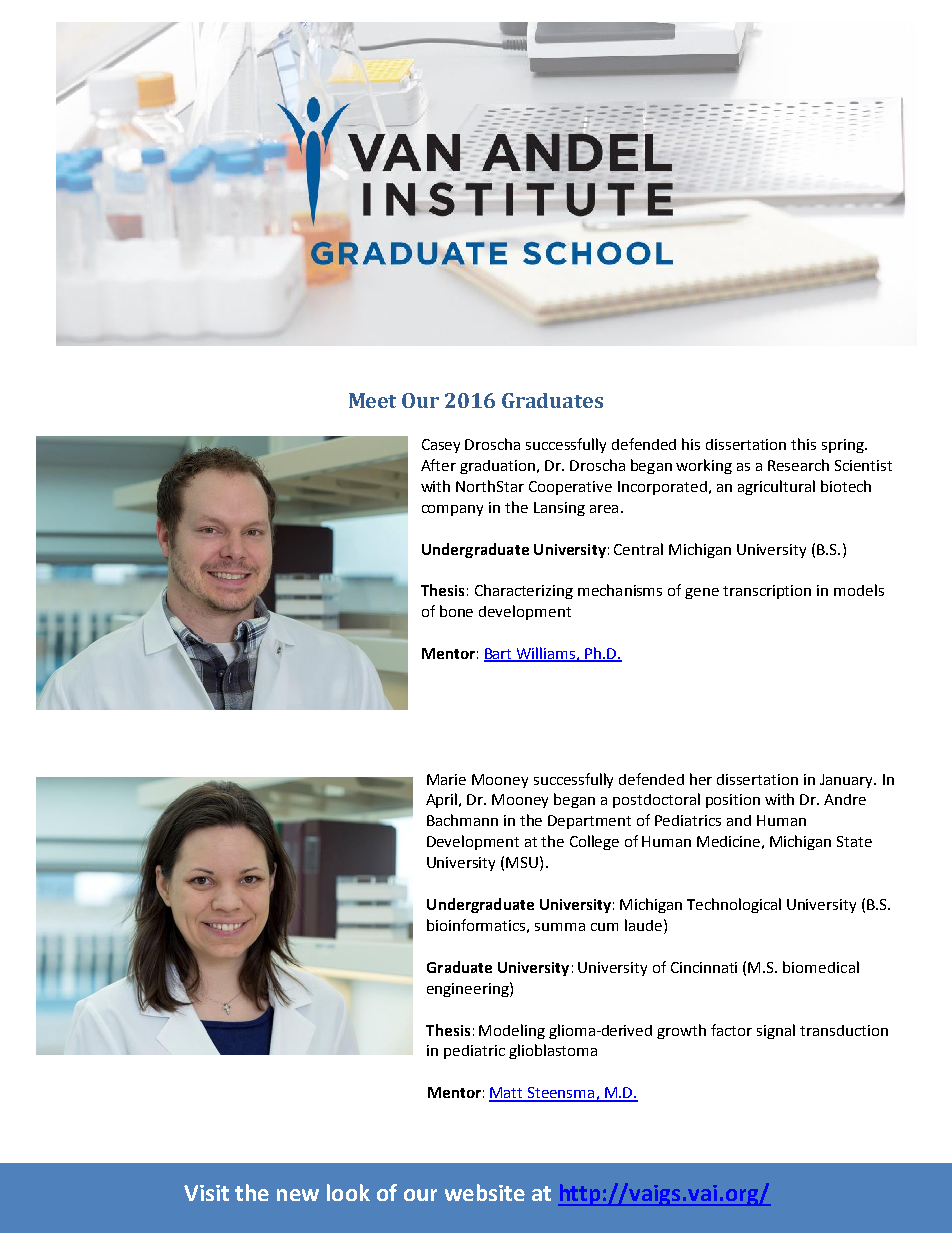 Image resolution: width=952 pixels, height=1233 pixels. Describe the element at coordinates (372, 400) in the screenshot. I see `Meet` at that location.
